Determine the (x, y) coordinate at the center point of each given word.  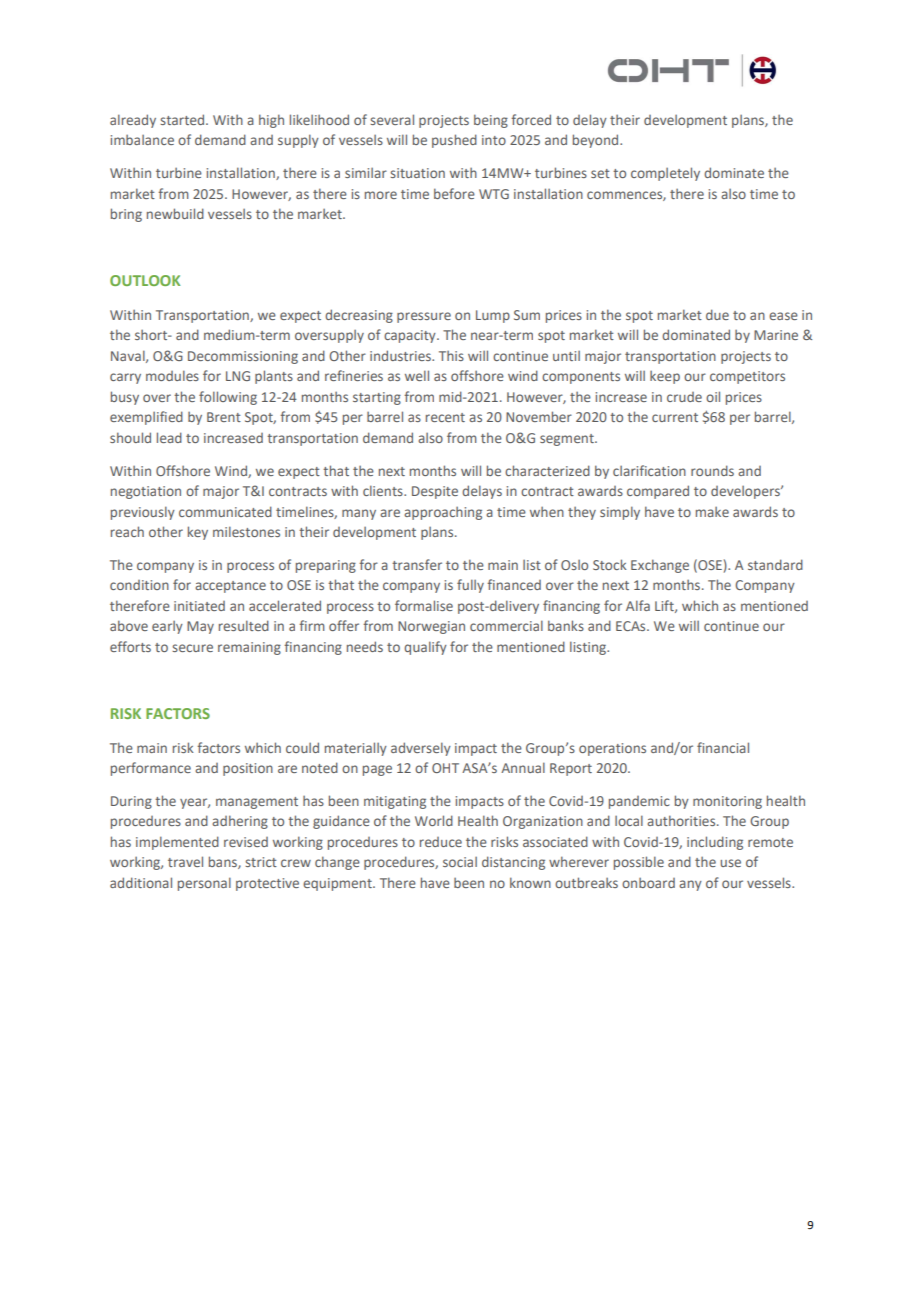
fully (470, 586)
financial (723, 747)
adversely (421, 749)
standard (775, 564)
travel (185, 861)
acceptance (230, 587)
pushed (454, 141)
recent (445, 417)
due (717, 314)
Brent (224, 417)
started (183, 119)
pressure (424, 317)
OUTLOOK (145, 280)
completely (665, 174)
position (248, 769)
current (675, 417)
